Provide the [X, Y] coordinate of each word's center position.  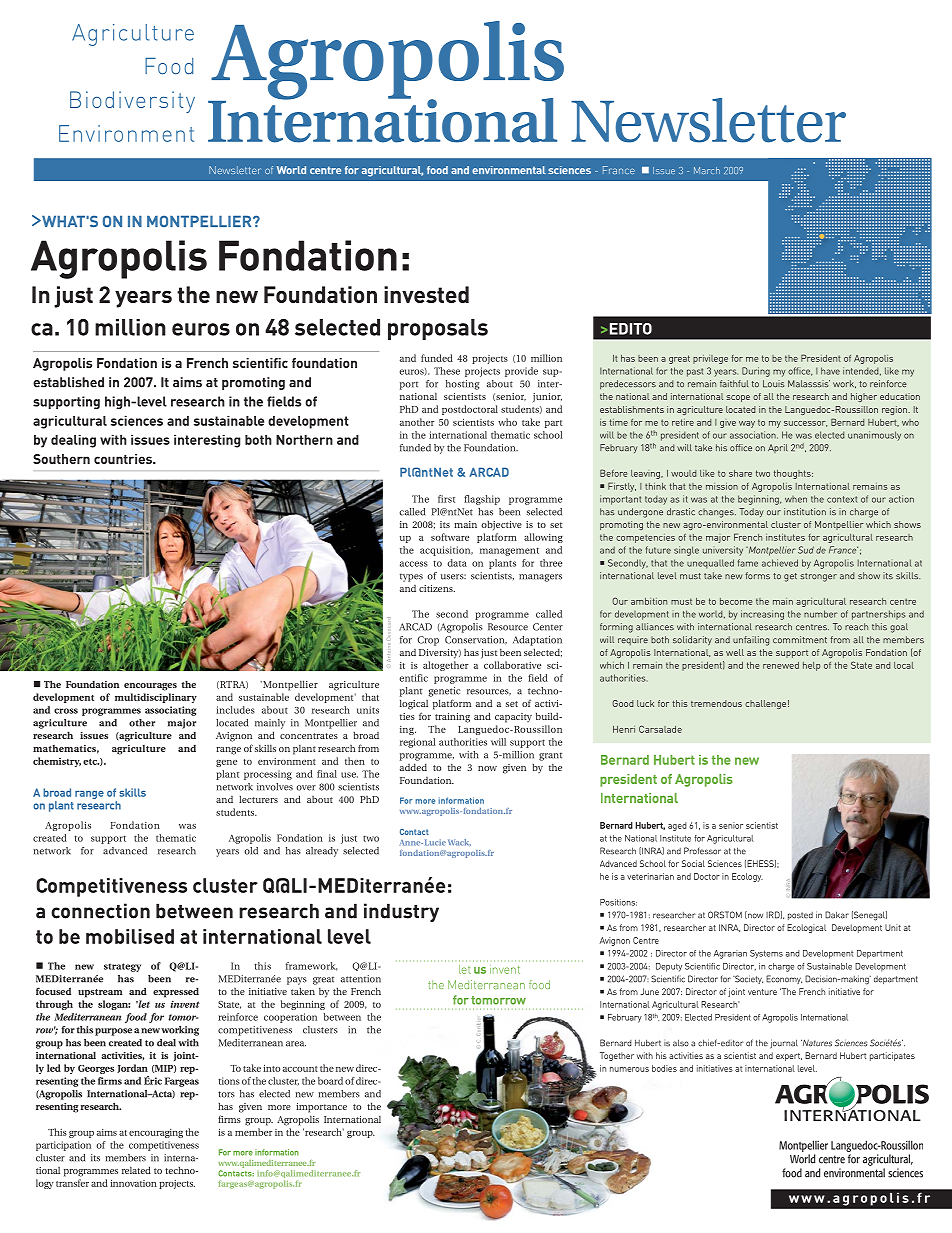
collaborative [512, 665]
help [811, 666]
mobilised [130, 936]
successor [805, 424]
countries [124, 459]
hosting [463, 385]
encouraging [156, 1133]
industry [401, 912]
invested [426, 294]
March [707, 170]
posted [800, 916]
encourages [150, 687]
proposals [438, 329]
